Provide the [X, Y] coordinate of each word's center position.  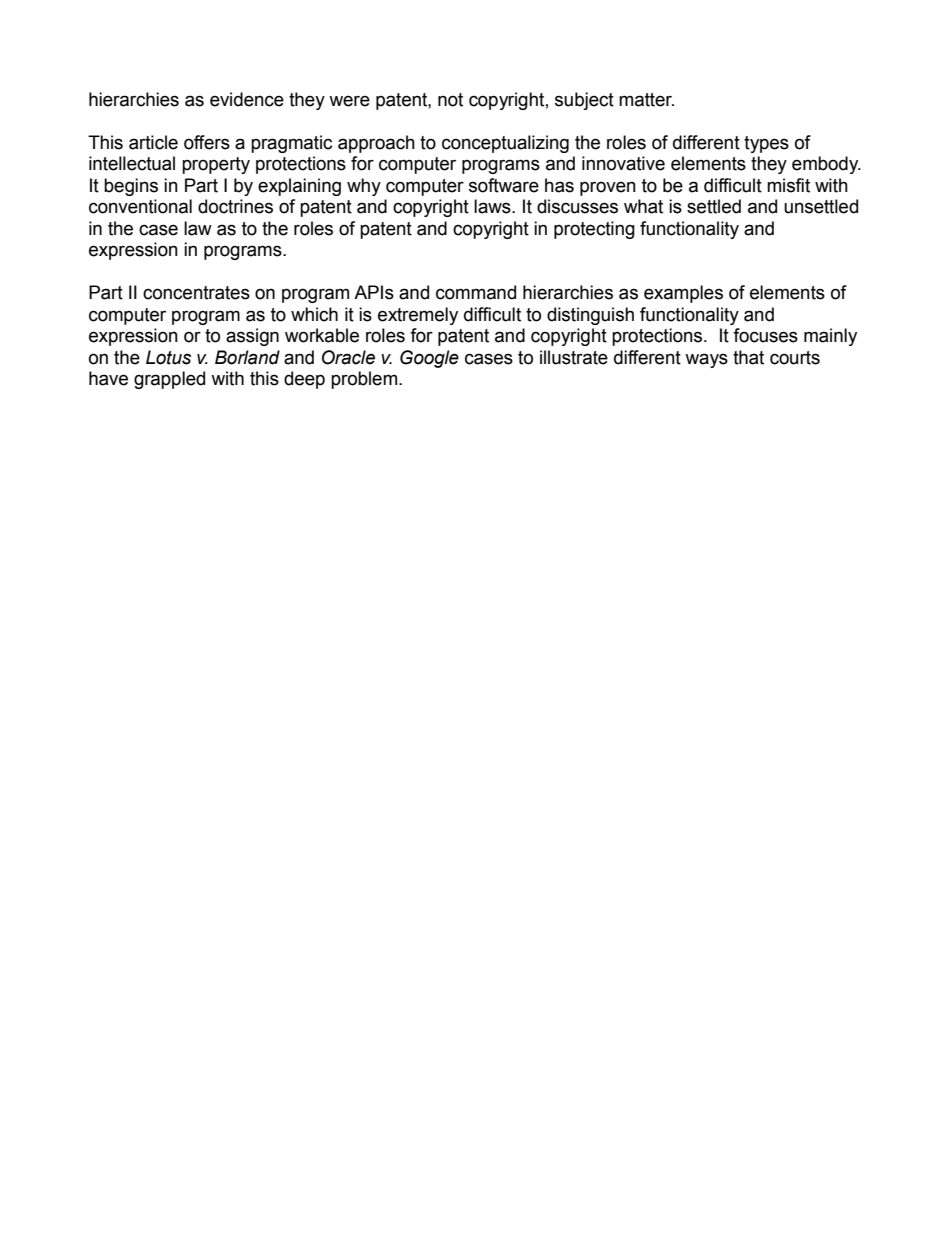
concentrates [196, 293]
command [476, 292]
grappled [169, 380]
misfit [788, 185]
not [450, 100]
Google [429, 359]
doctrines [235, 206]
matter [646, 100]
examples [683, 294]
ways [706, 360]
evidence [247, 99]
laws [493, 206]
